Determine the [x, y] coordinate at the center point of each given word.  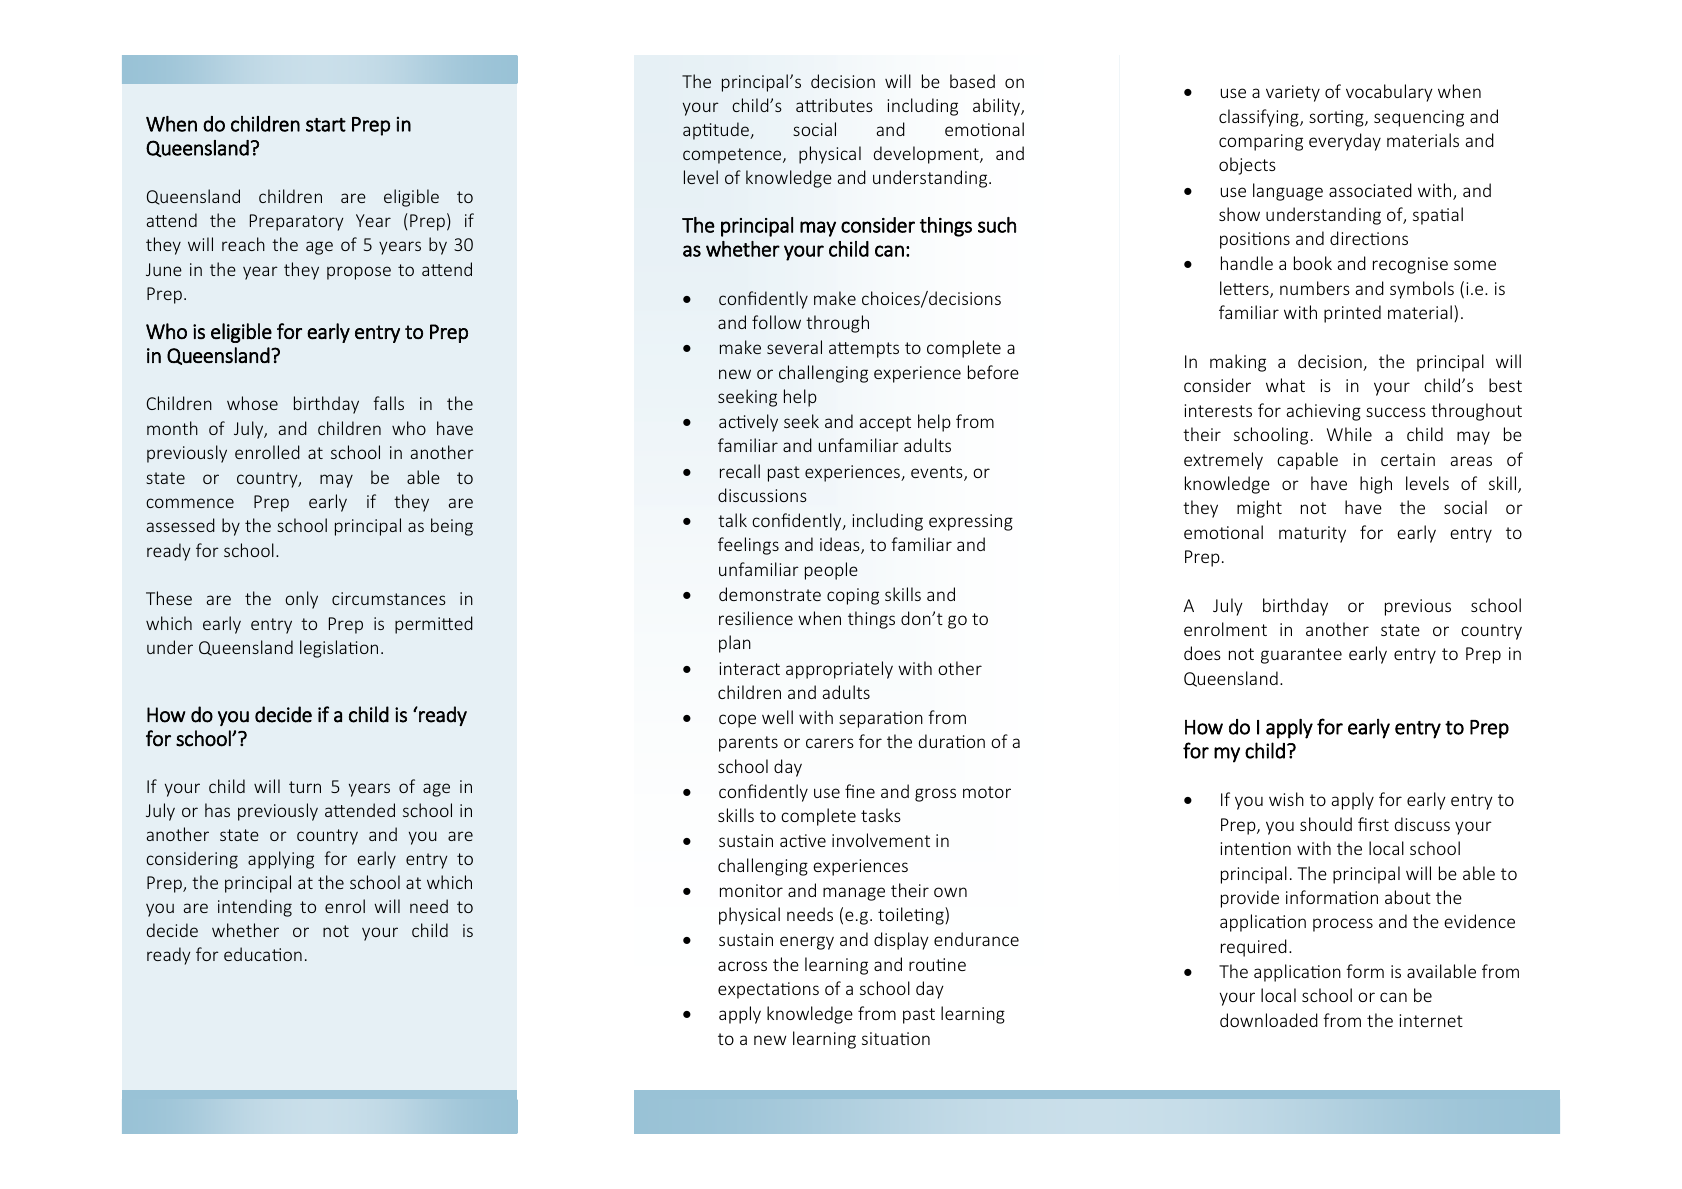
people [831, 571]
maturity [1312, 534]
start [326, 125]
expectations [768, 990]
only [301, 600]
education [263, 954]
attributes [834, 105]
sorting [1337, 118]
